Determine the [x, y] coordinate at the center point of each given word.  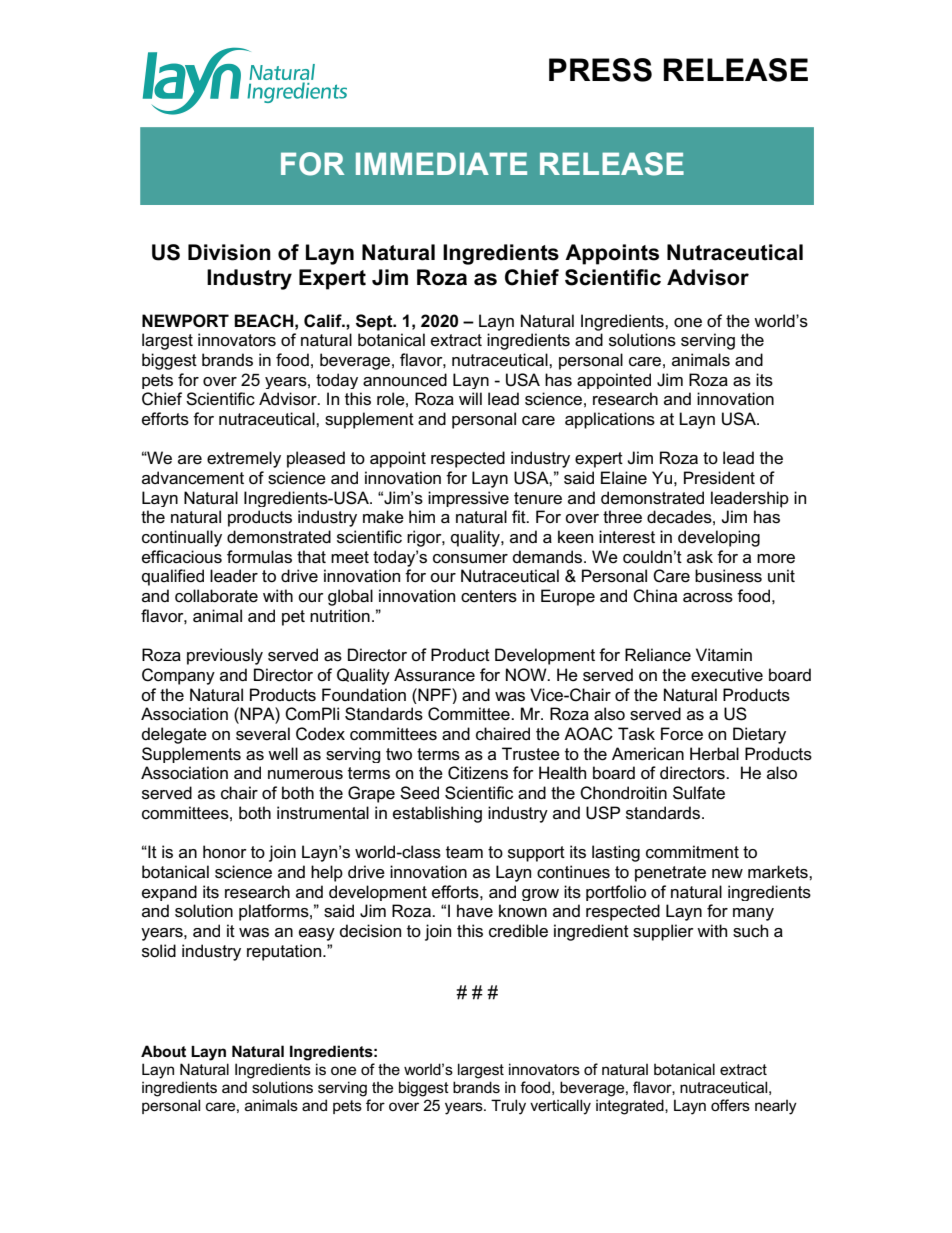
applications [610, 420]
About [163, 1051]
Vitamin [724, 655]
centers [489, 596]
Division [229, 252]
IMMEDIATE [441, 163]
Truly [508, 1107]
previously [225, 656]
